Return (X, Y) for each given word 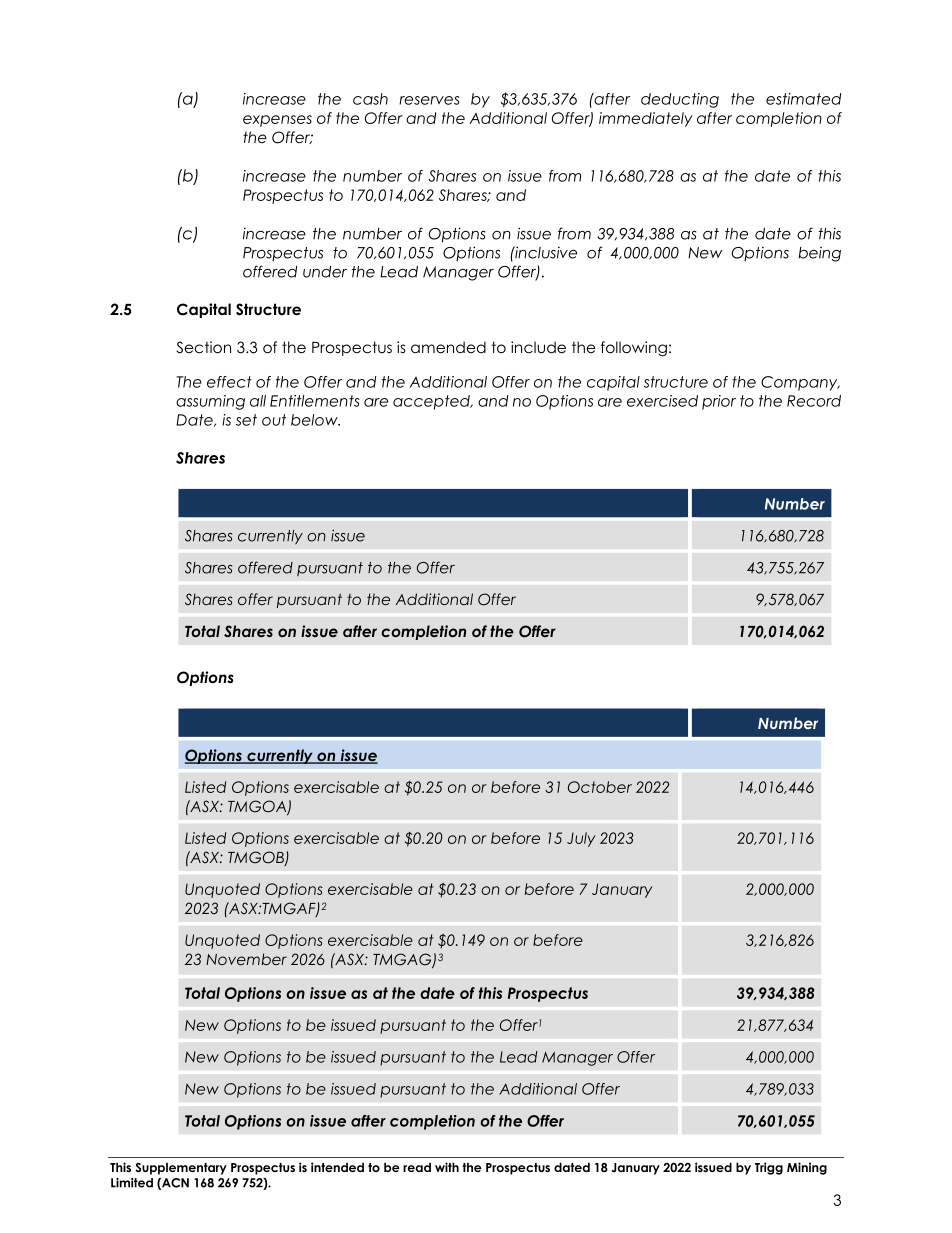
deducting (680, 100)
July (581, 839)
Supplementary (181, 1169)
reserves (429, 100)
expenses (277, 121)
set (246, 420)
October (600, 787)
